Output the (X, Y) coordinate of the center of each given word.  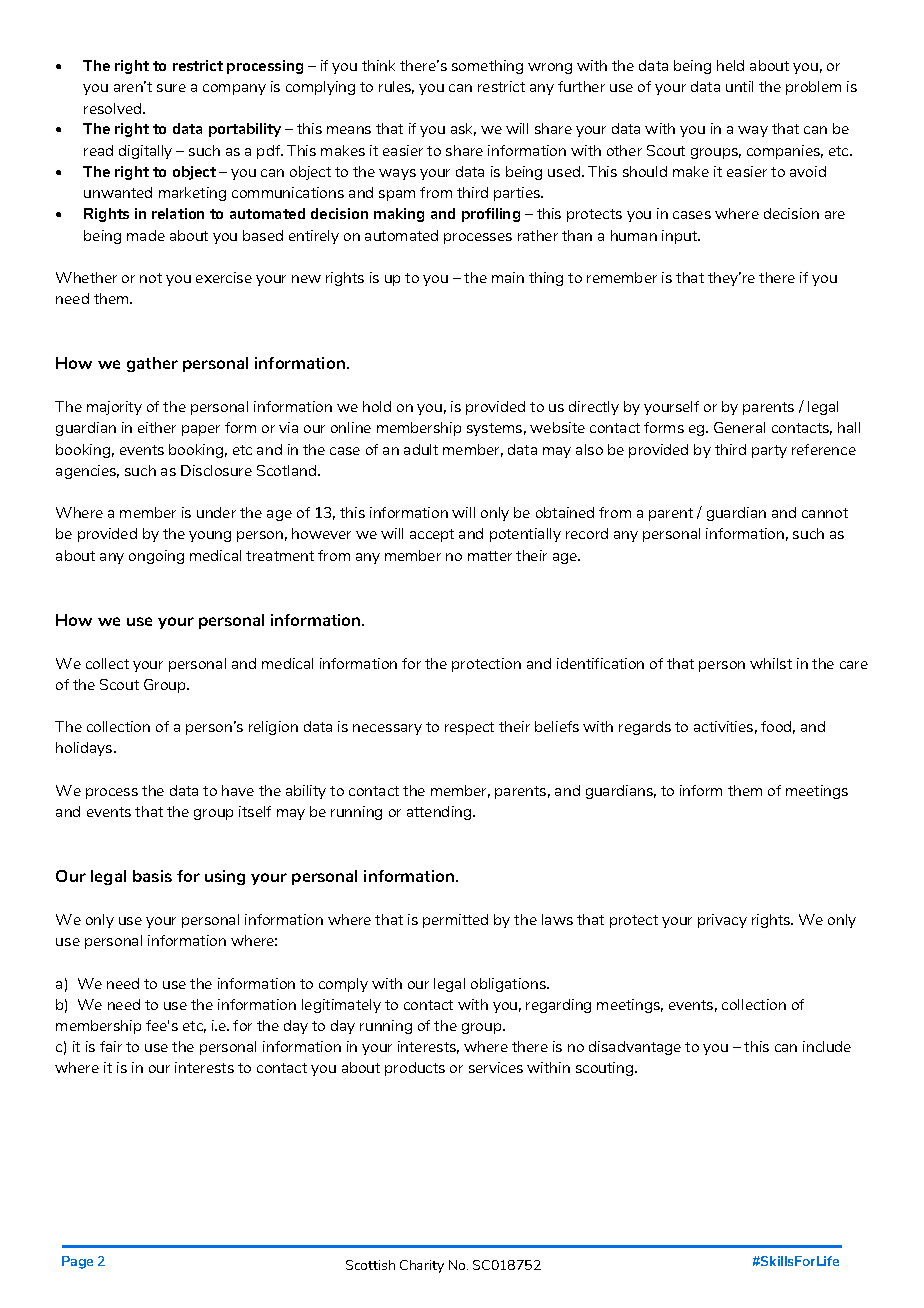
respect (469, 728)
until (739, 86)
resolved (114, 108)
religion (273, 728)
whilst (771, 663)
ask (463, 129)
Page (77, 1262)
